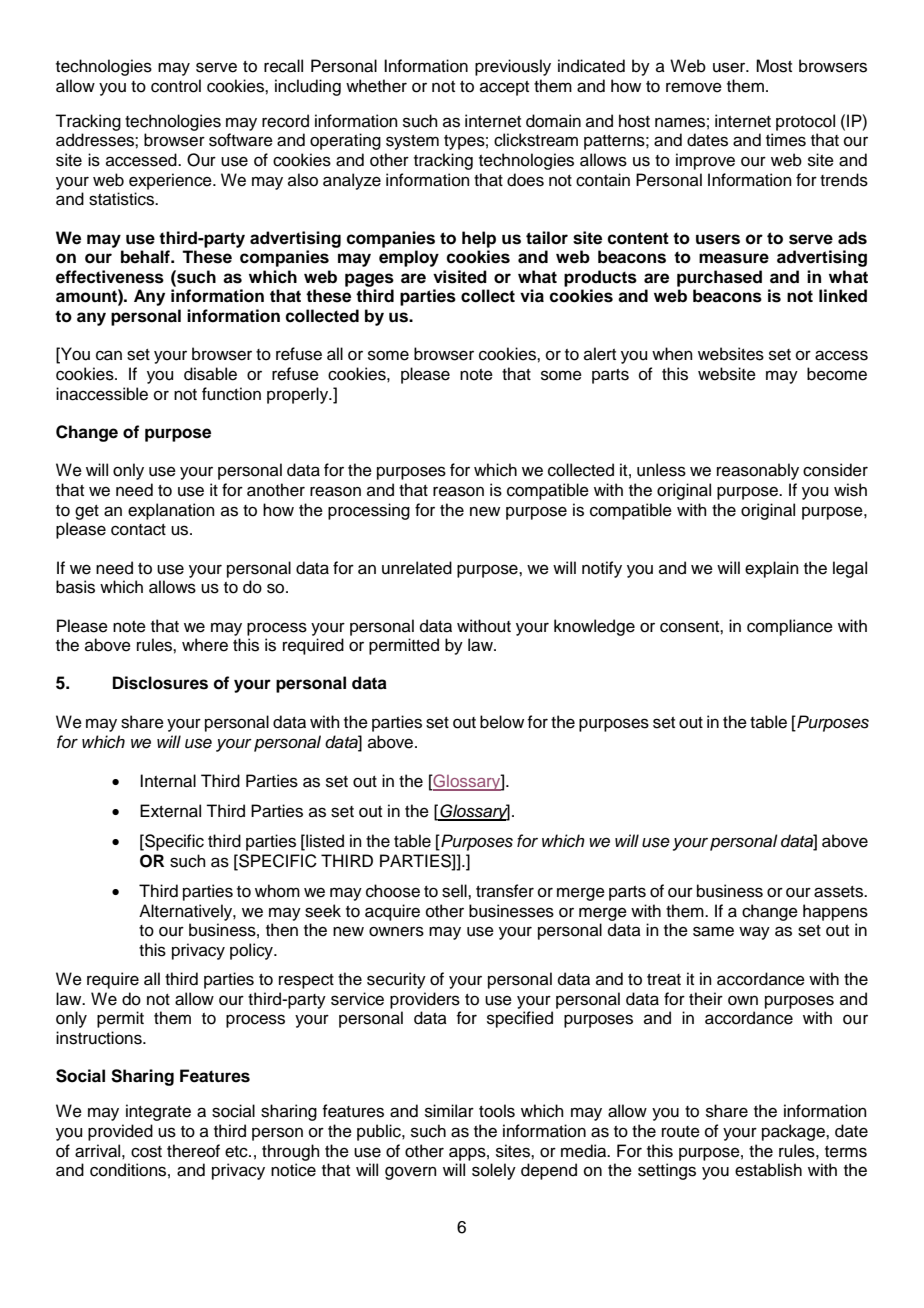  What do you see at coordinates (835, 470) in the image?
I see `consider` at bounding box center [835, 470].
